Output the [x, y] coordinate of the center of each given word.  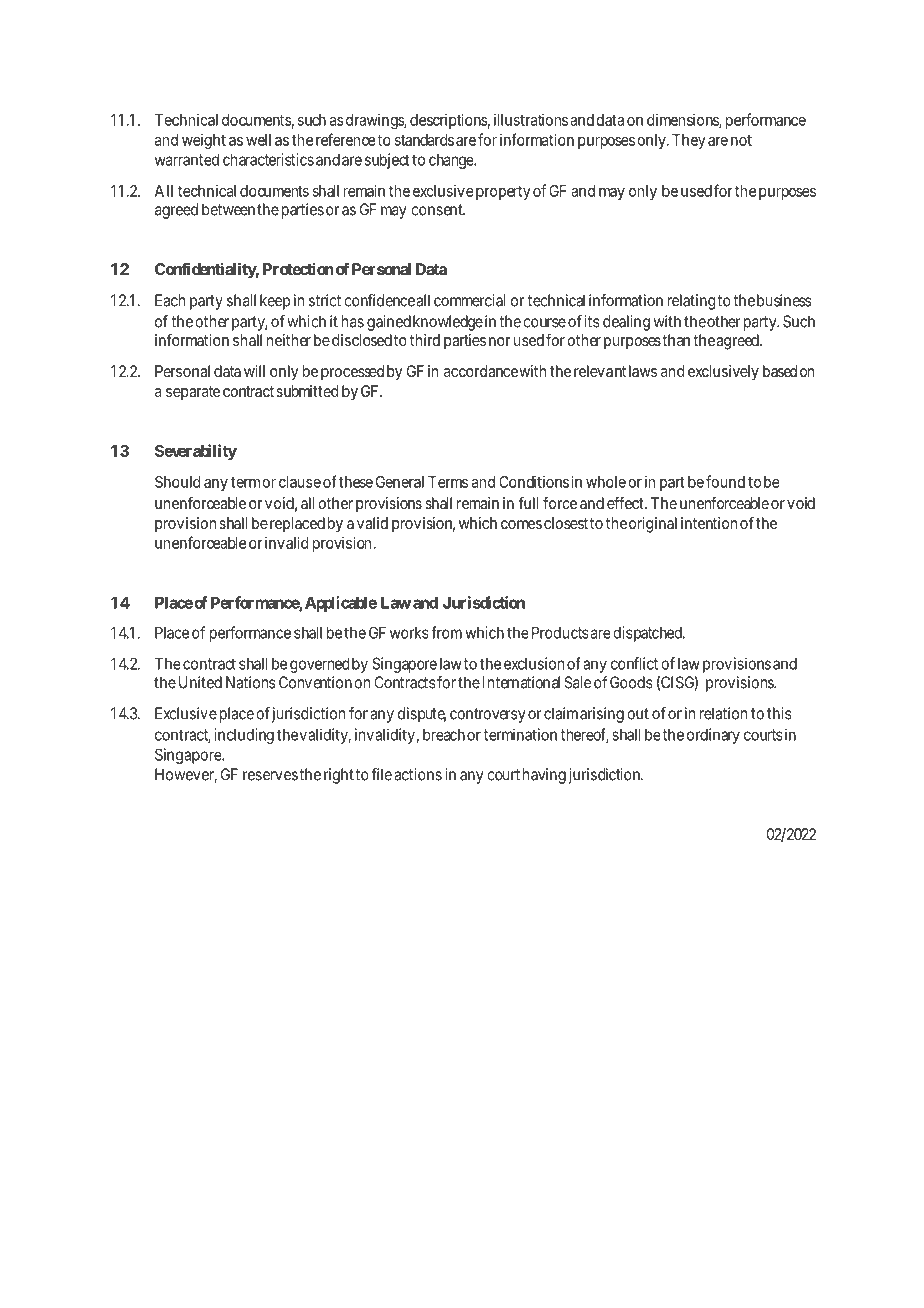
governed [319, 665]
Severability [196, 452]
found [725, 481]
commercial [469, 300]
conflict [634, 663]
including [244, 736]
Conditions [534, 481]
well [258, 140]
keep [275, 302]
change [452, 161]
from [446, 632]
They [689, 141]
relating [691, 302]
